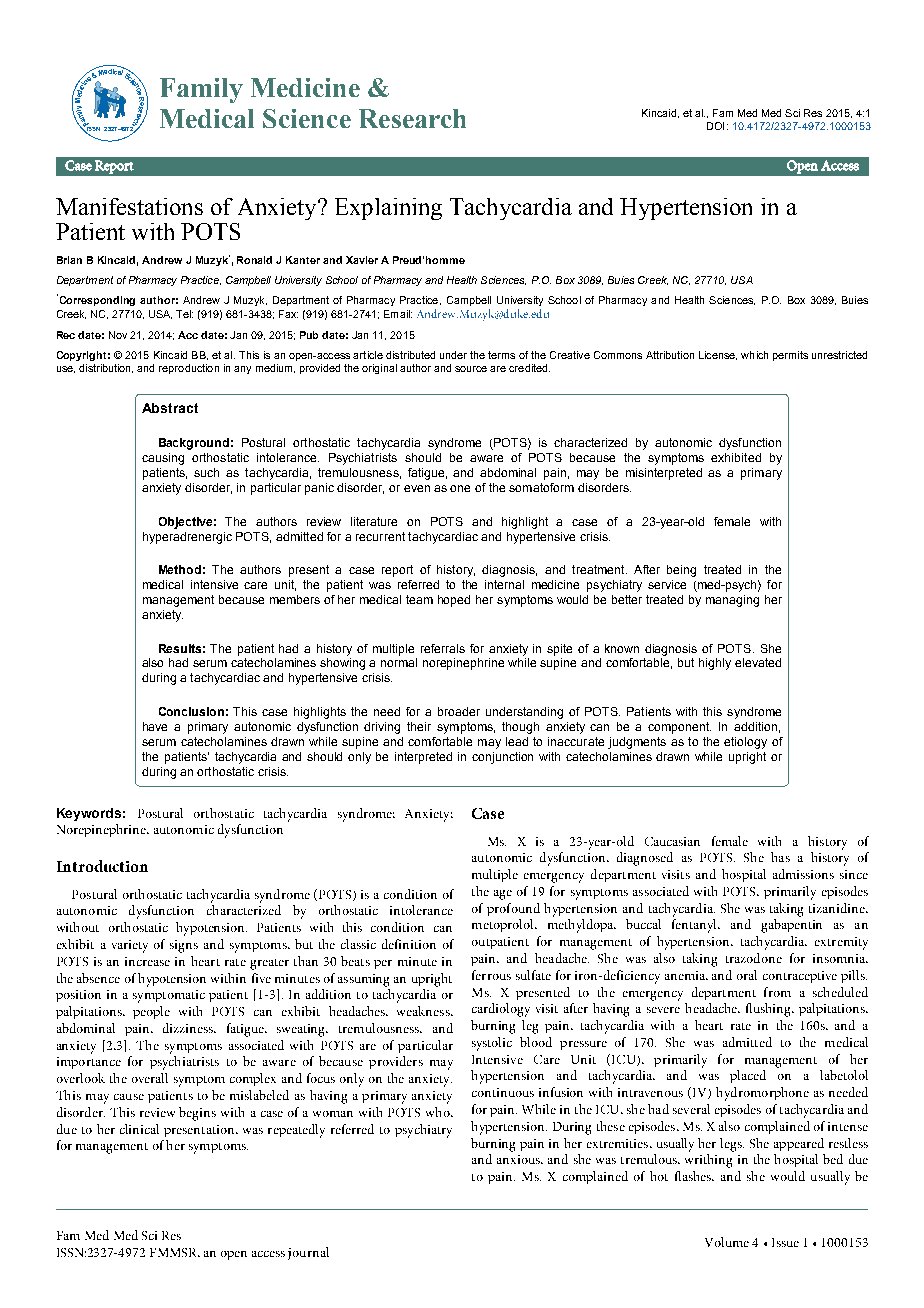 The image size is (924, 1308). I want to click on has, so click(780, 857).
